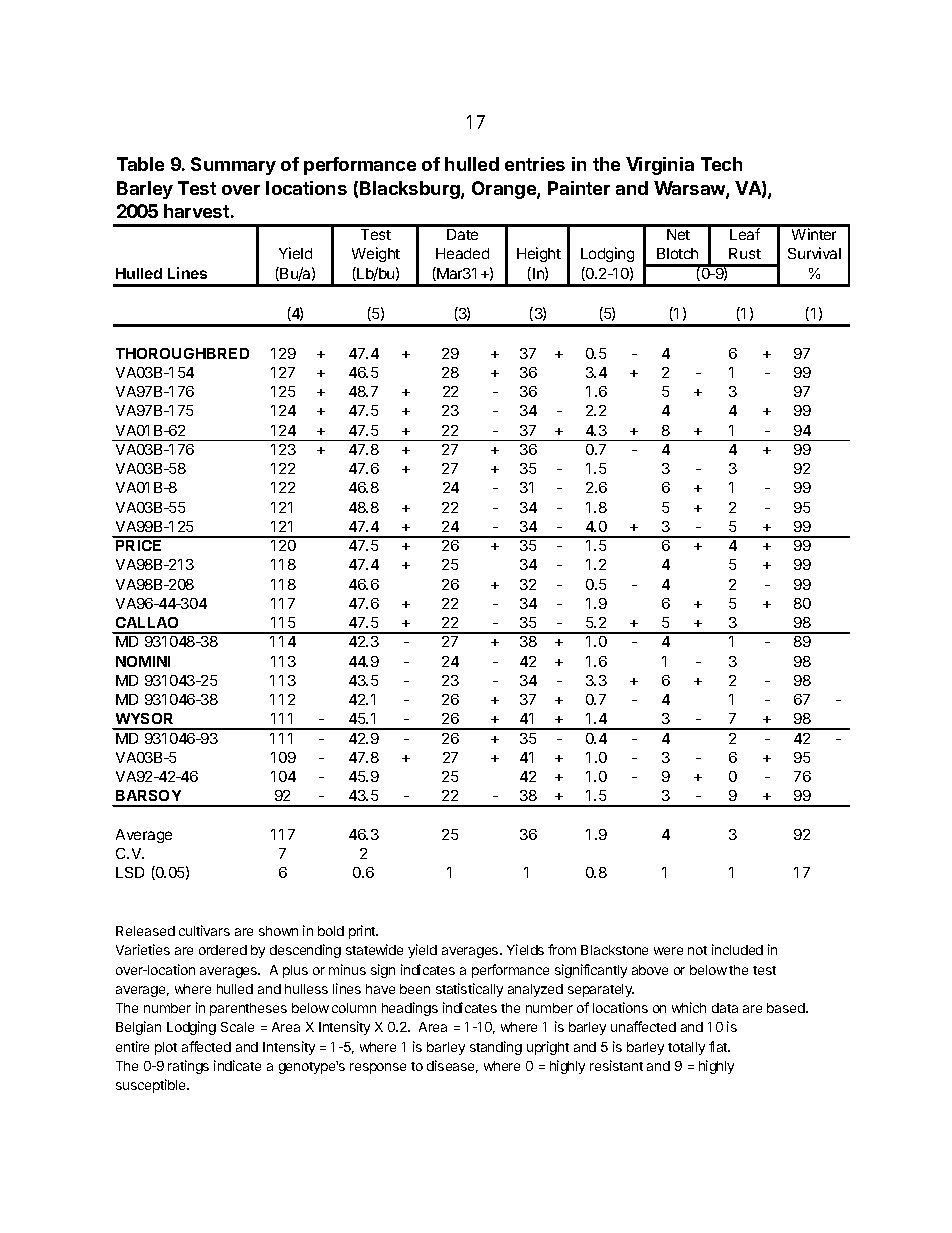 The height and width of the page is (1233, 952). I want to click on entries, so click(535, 164).
